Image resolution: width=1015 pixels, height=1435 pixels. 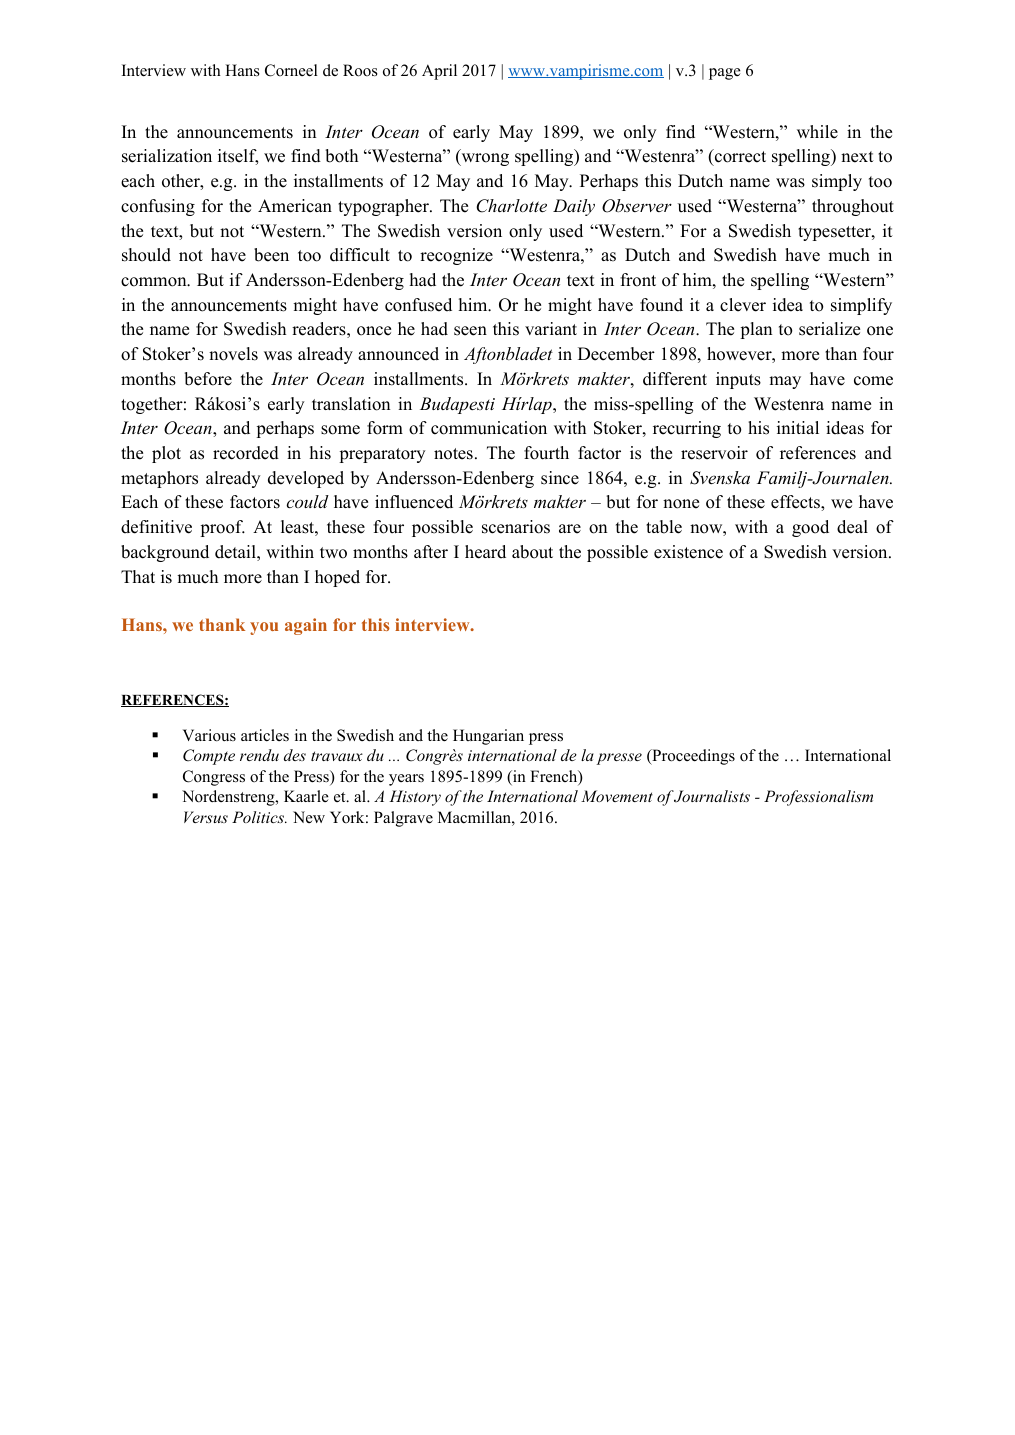 I want to click on existence, so click(x=688, y=552).
